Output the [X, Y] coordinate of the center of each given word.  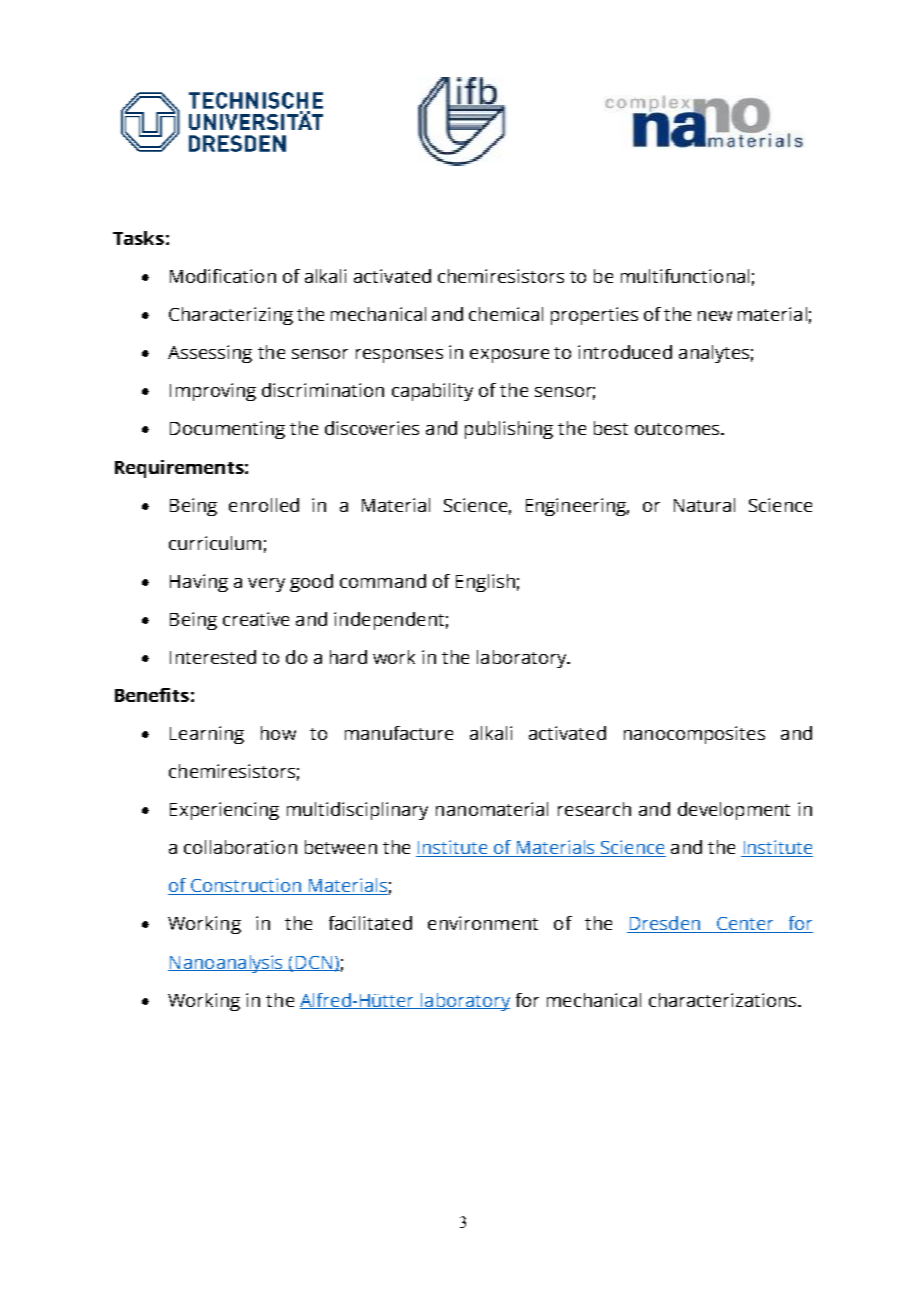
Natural [704, 505]
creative [256, 619]
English [485, 583]
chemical [506, 314]
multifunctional [685, 276]
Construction [247, 886]
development [734, 811]
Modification [223, 276]
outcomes [678, 429]
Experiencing [224, 811]
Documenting [227, 430]
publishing [509, 430]
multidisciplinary [357, 811]
